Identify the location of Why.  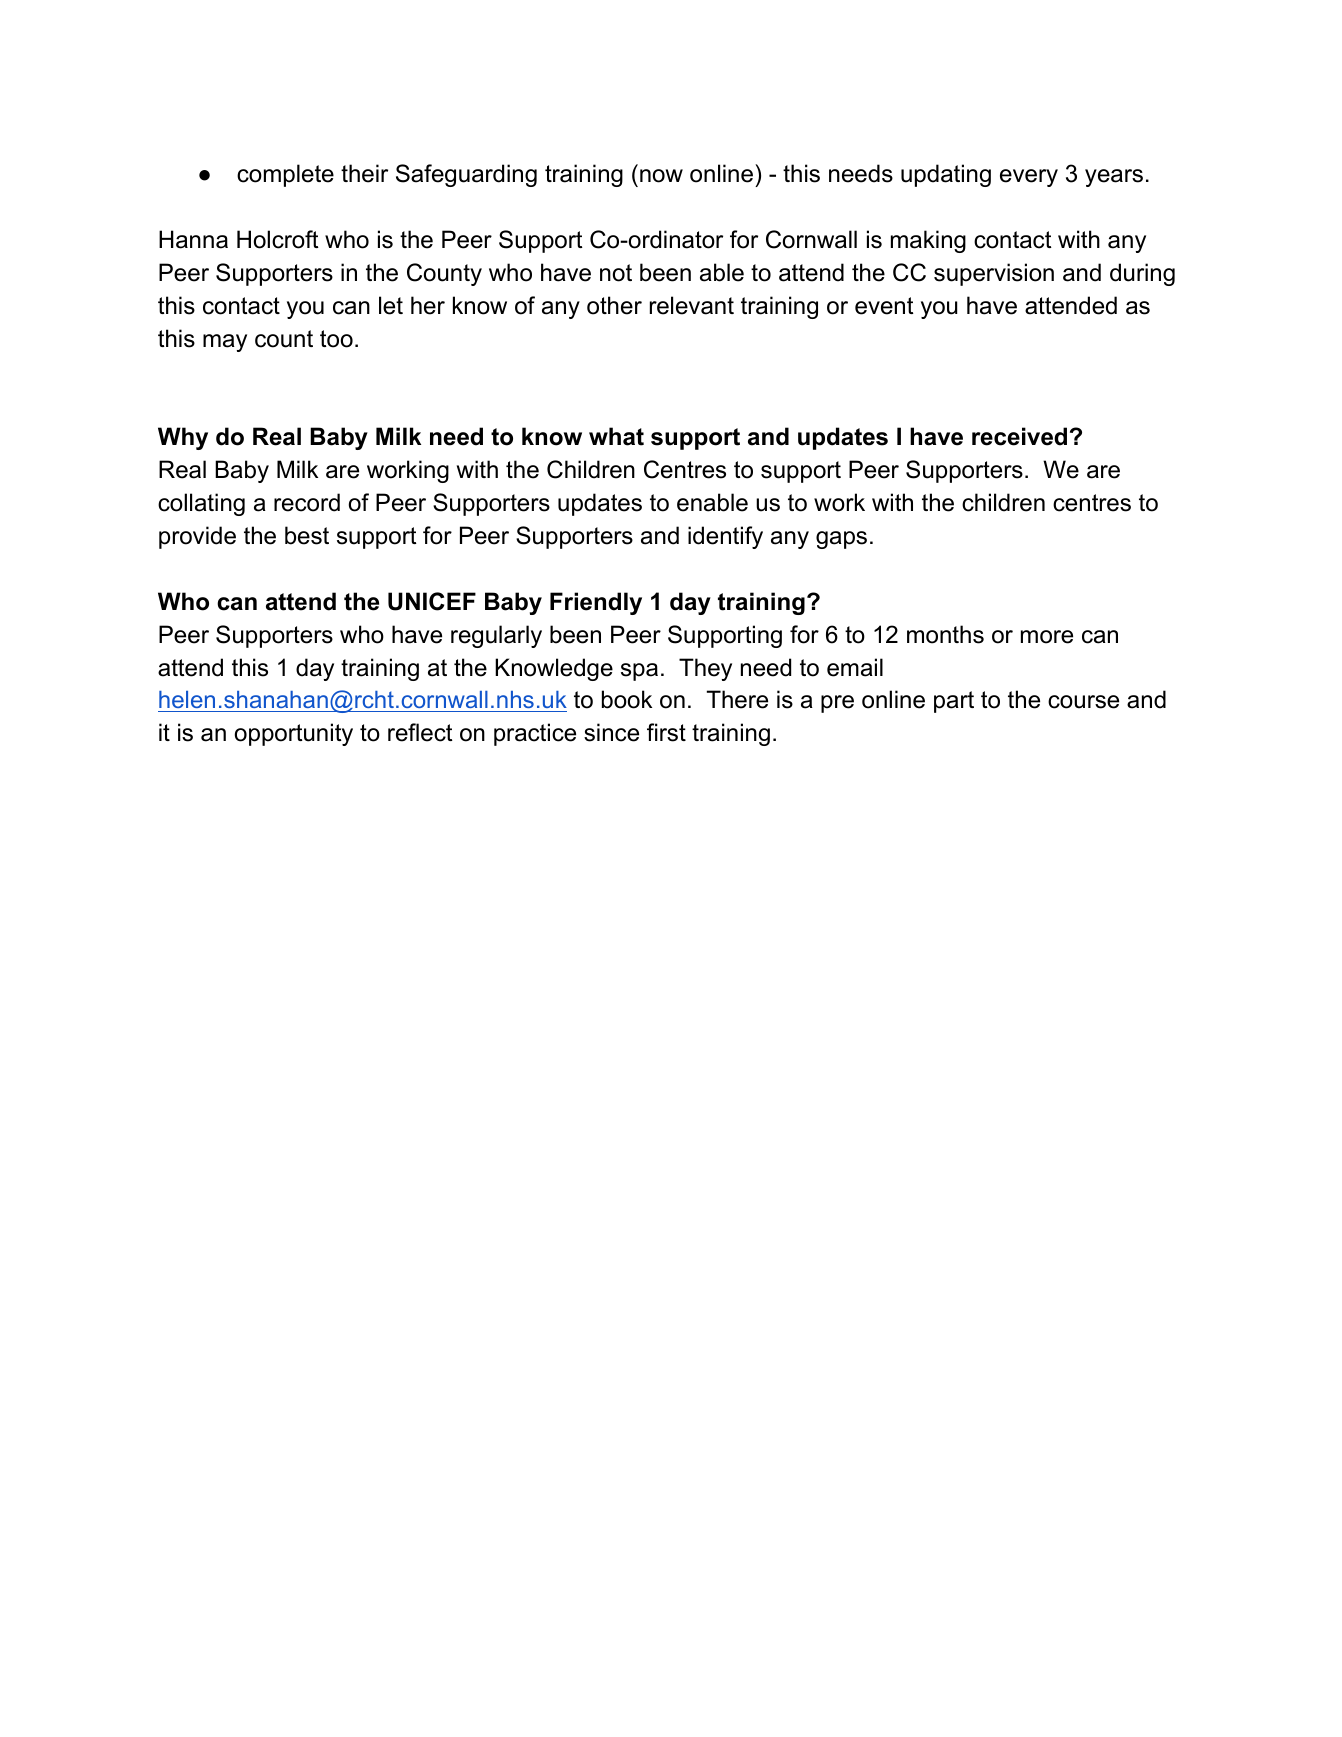
(183, 438).
